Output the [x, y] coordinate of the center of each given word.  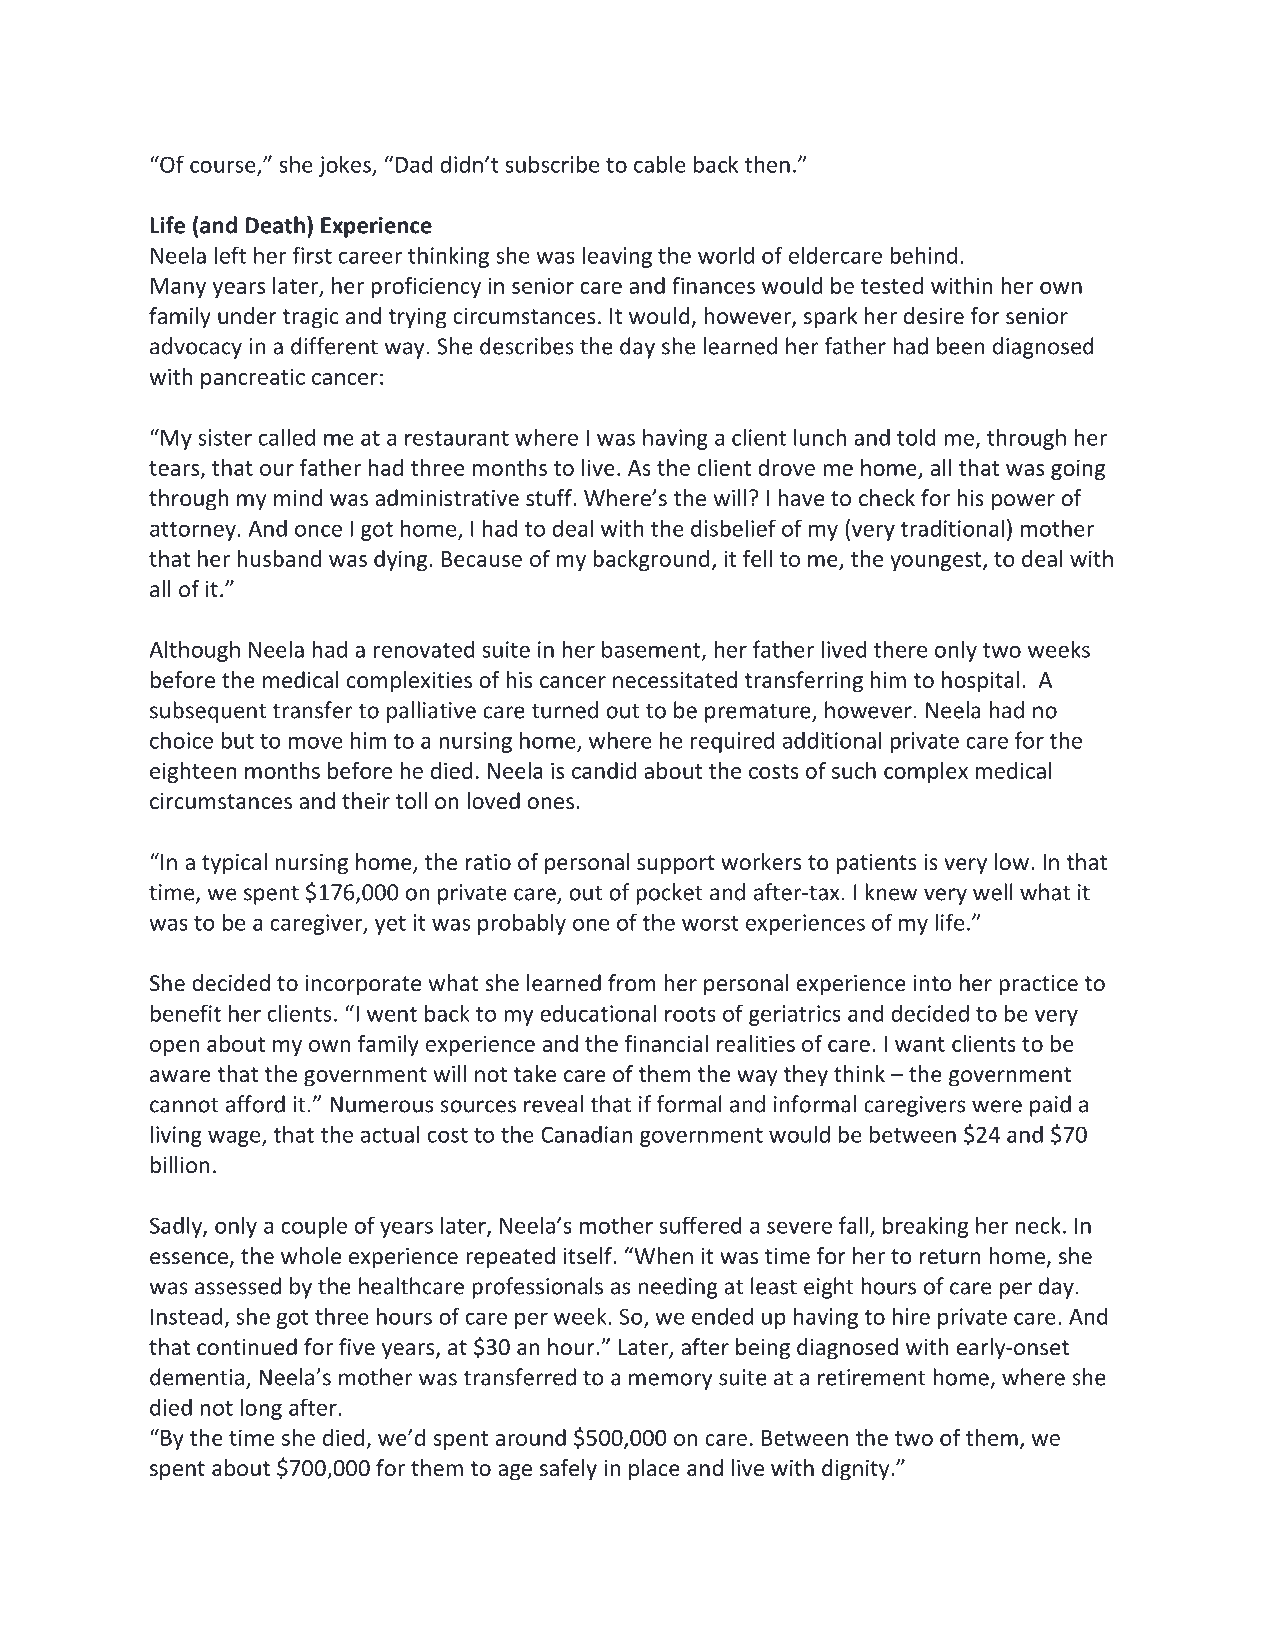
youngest [937, 561]
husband [279, 558]
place [654, 1470]
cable [660, 164]
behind [923, 255]
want [920, 1044]
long [261, 1409]
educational [598, 1013]
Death [275, 225]
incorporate [363, 985]
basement [652, 650]
